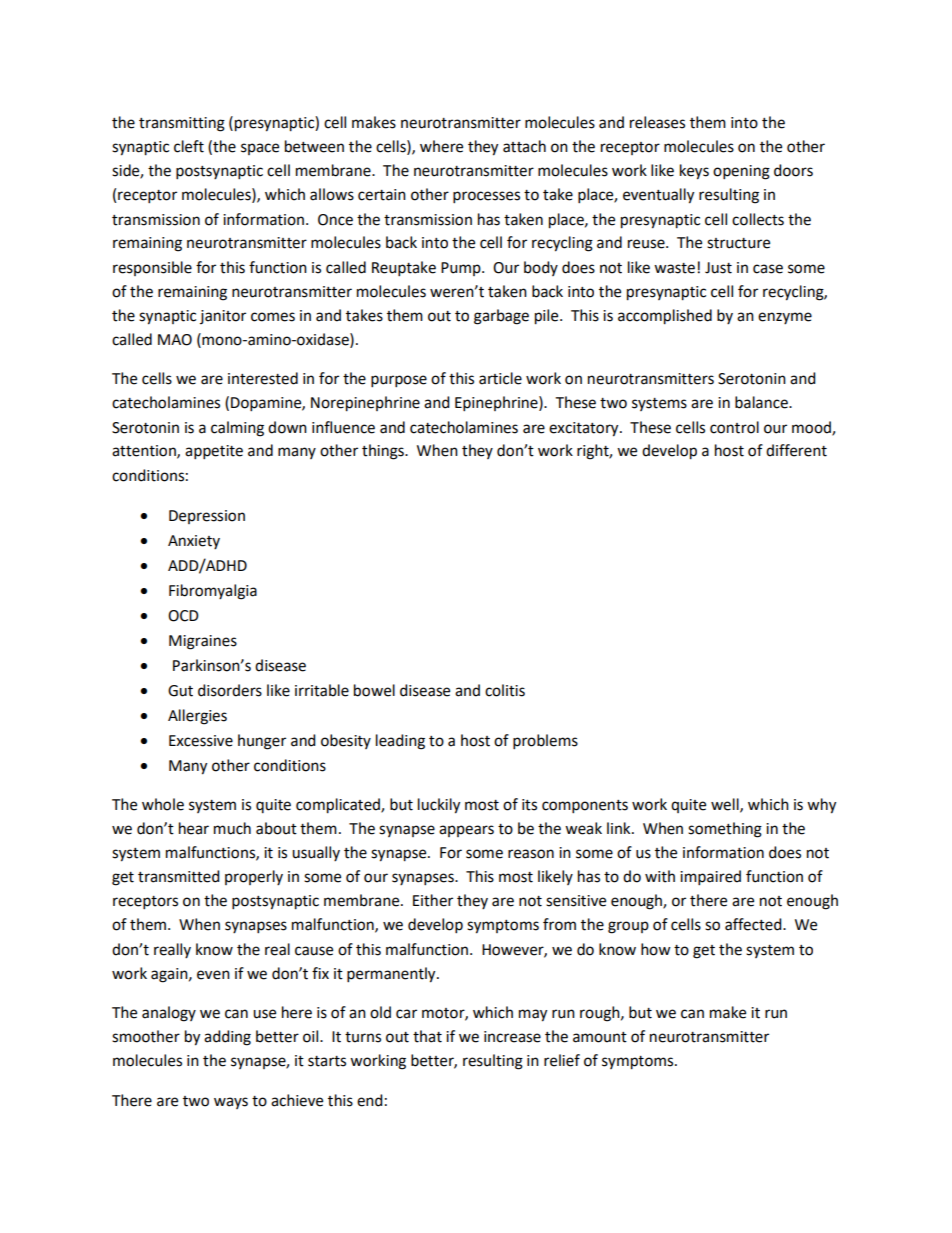  I want to click on opening, so click(741, 172).
